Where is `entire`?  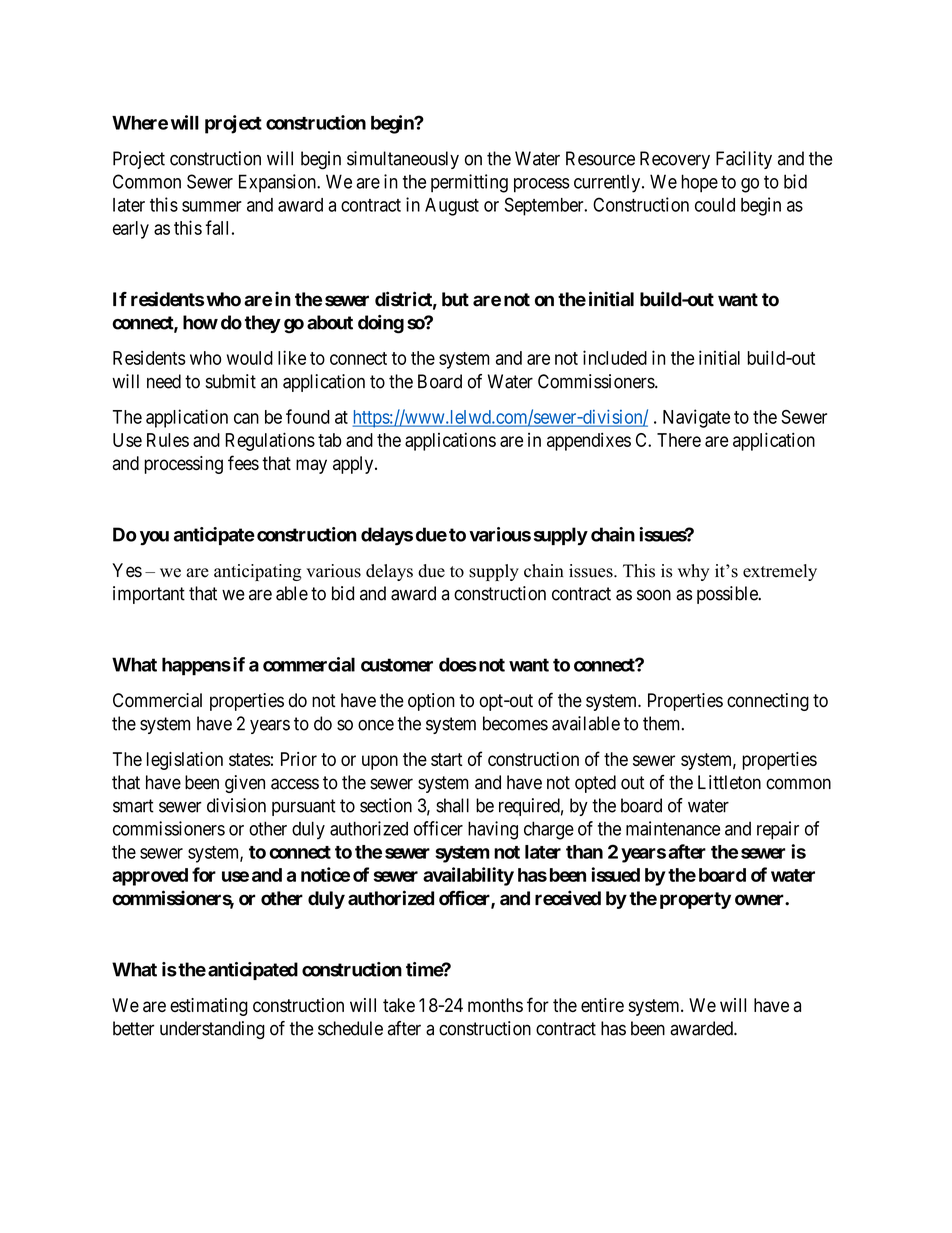 entire is located at coordinates (602, 1005).
